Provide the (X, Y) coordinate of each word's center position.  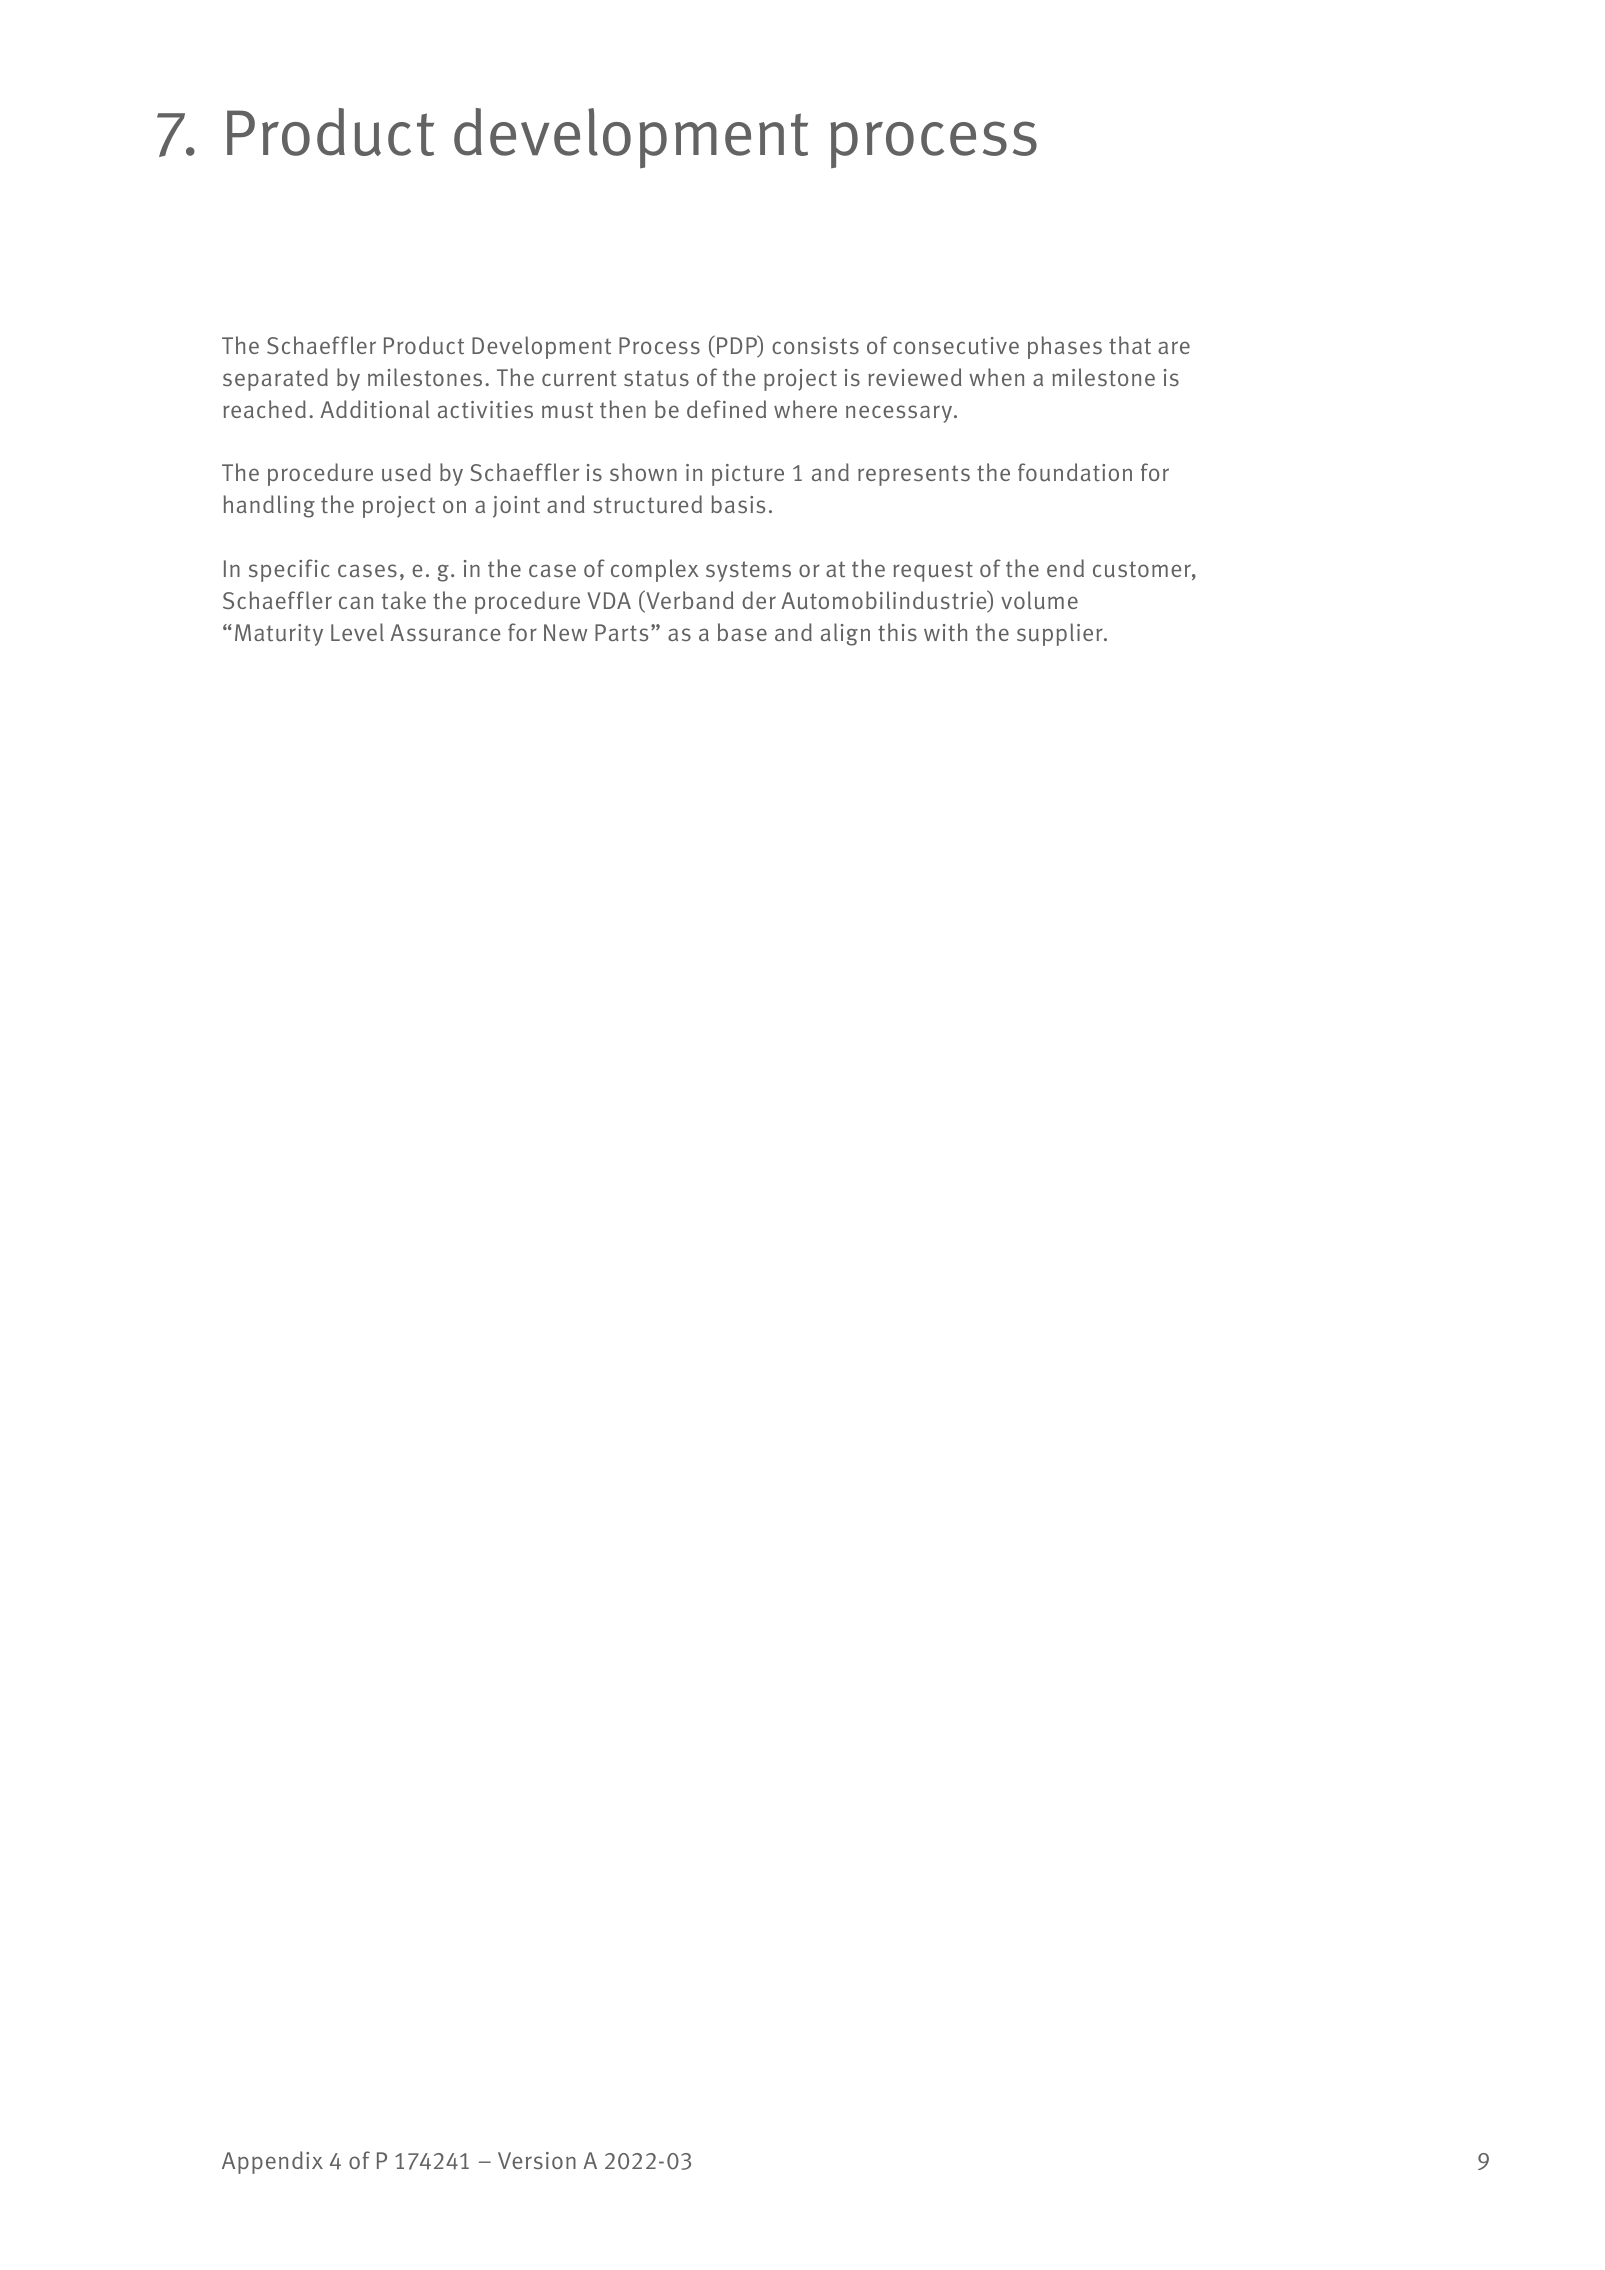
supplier (1061, 634)
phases (1065, 347)
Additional (375, 409)
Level (357, 632)
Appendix (272, 2162)
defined (726, 409)
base (742, 632)
